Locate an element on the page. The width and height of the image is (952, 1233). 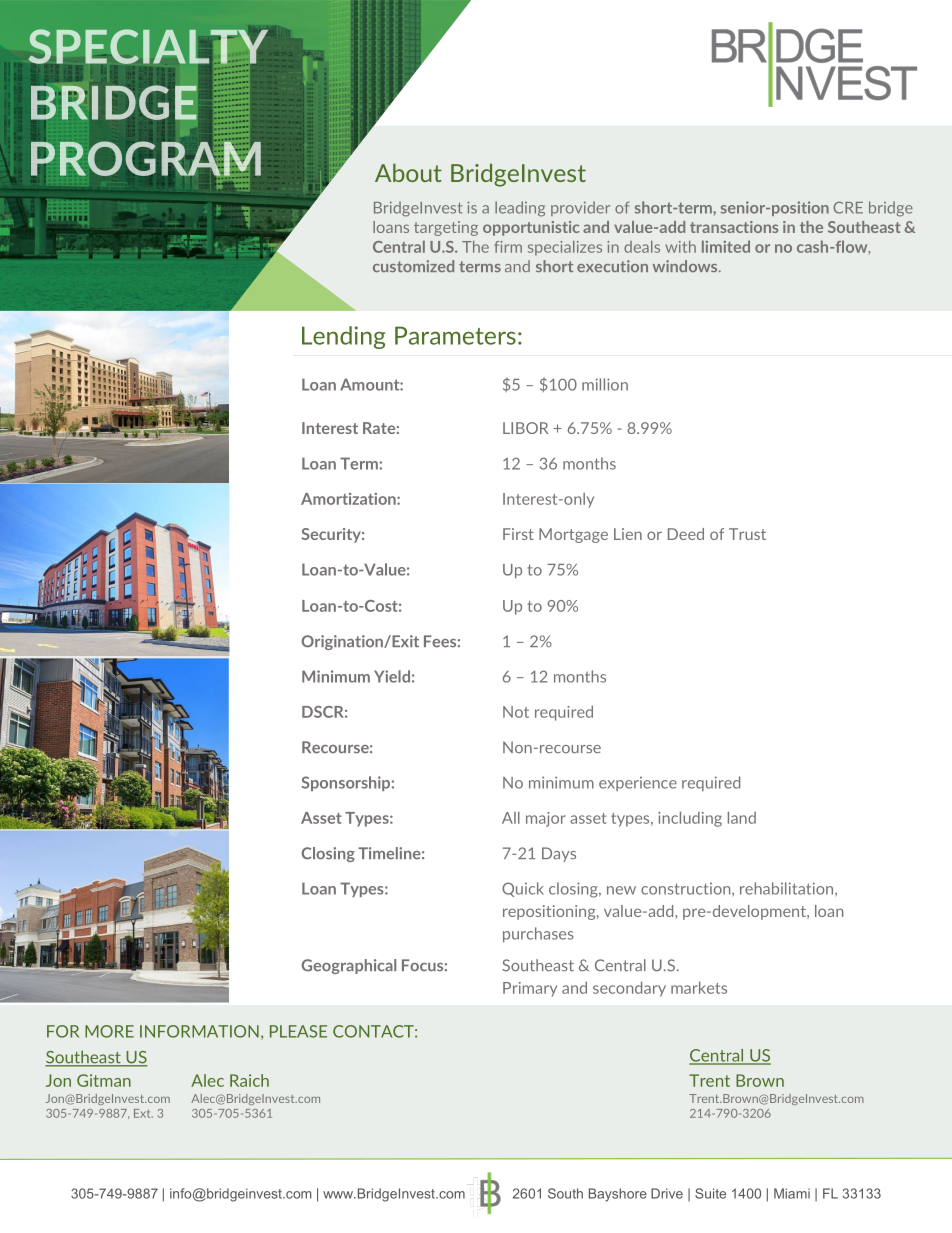
Yield is located at coordinates (392, 676).
